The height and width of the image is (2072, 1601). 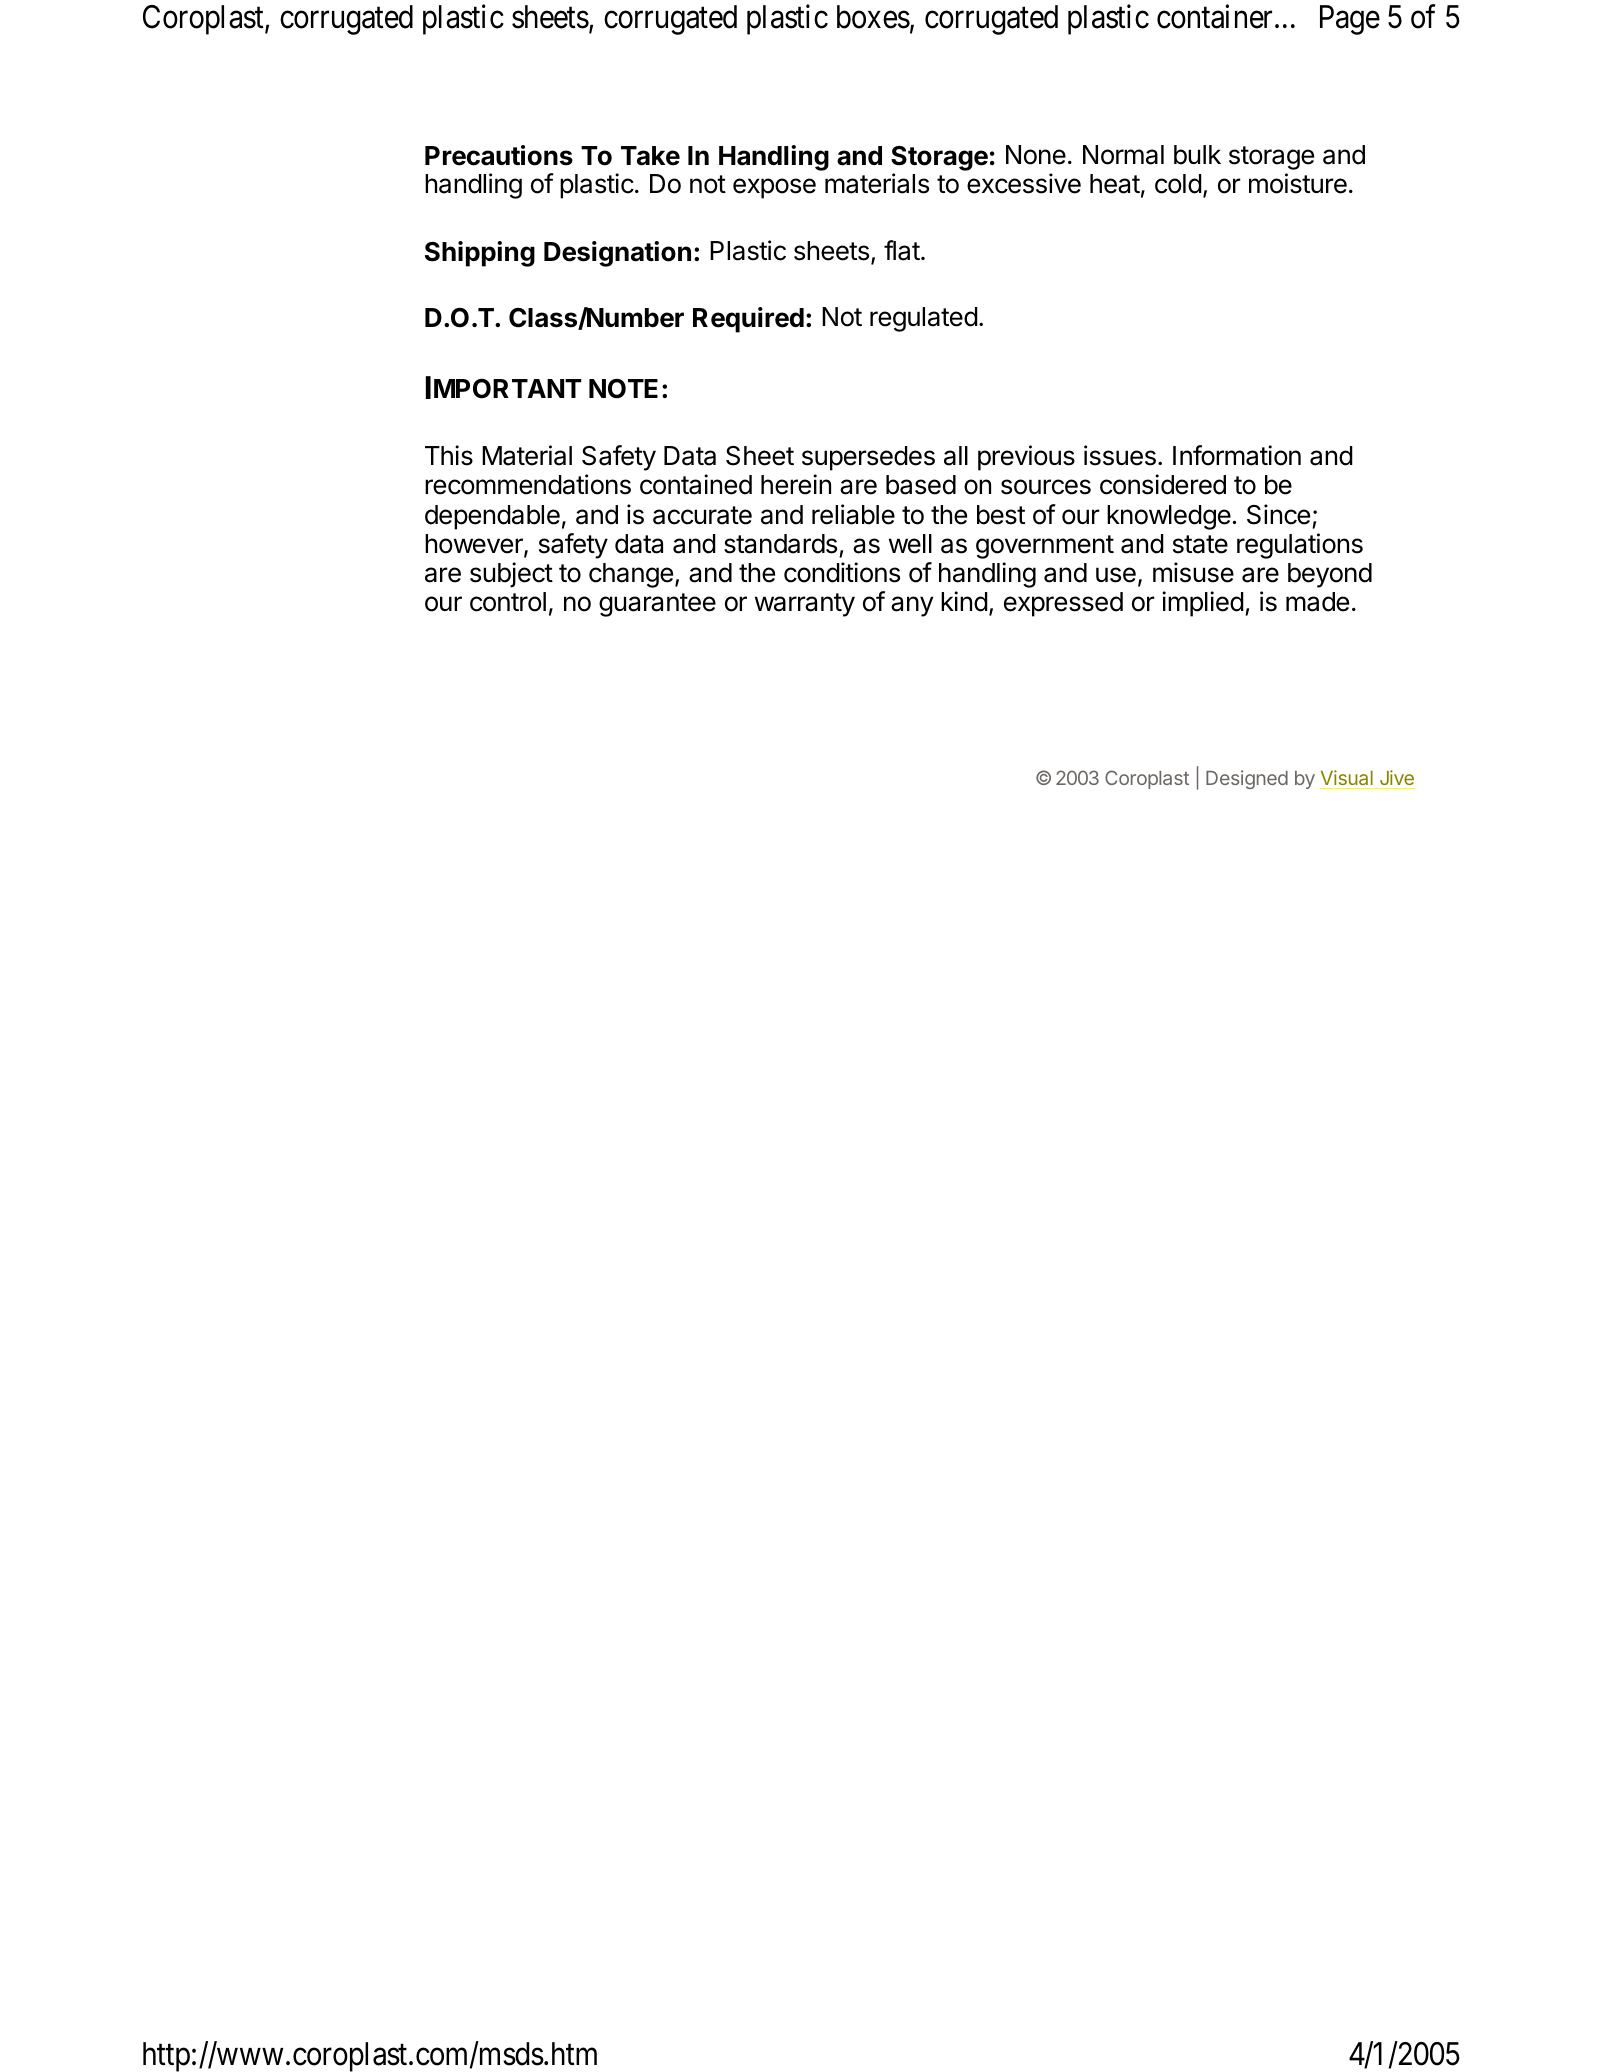 What do you see at coordinates (1347, 779) in the image?
I see `Visual` at bounding box center [1347, 779].
